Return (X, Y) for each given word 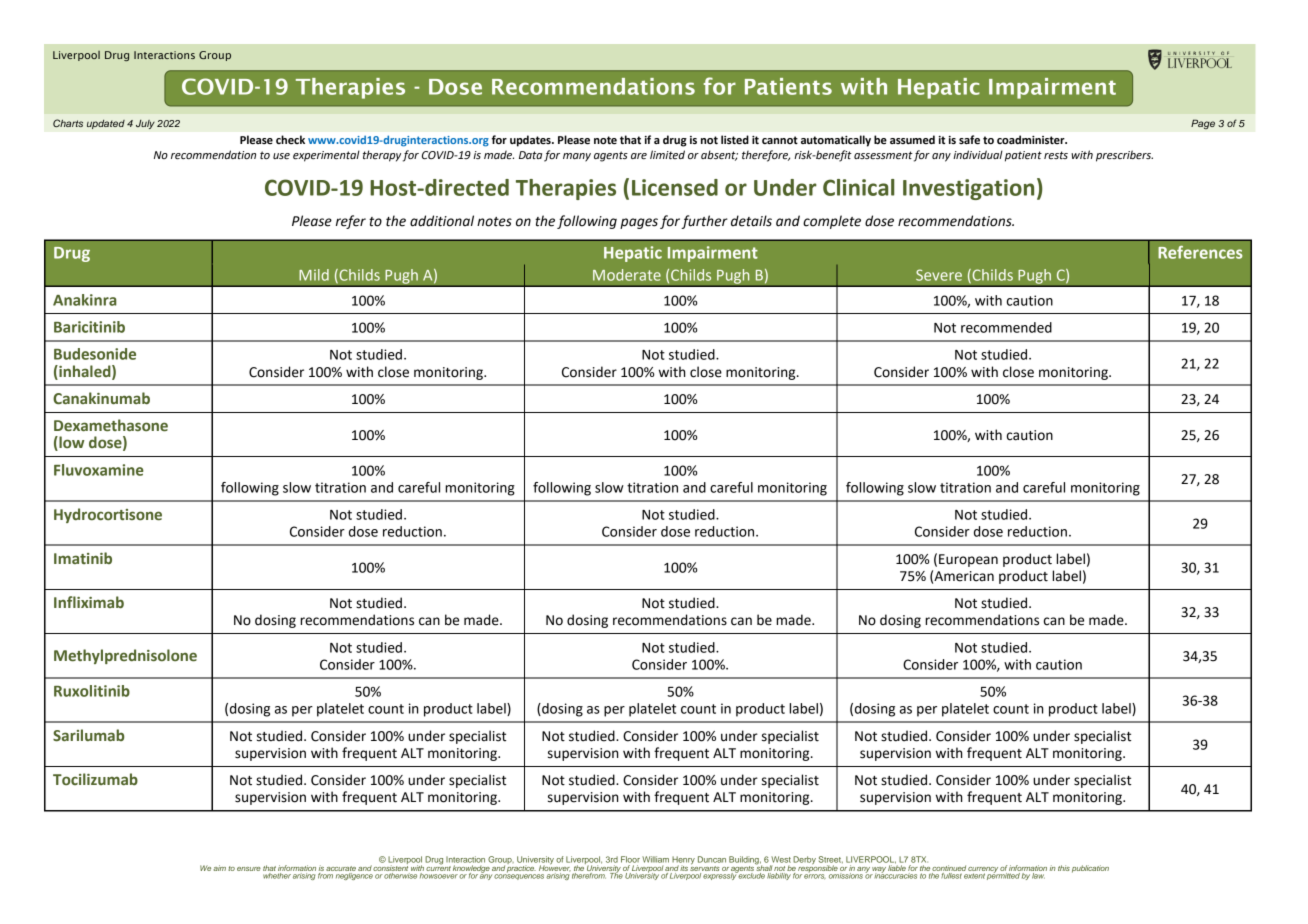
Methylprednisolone (125, 656)
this (1064, 868)
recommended (1006, 327)
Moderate (627, 275)
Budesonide (95, 354)
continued (949, 868)
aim (219, 868)
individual (978, 154)
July (145, 124)
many (577, 157)
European (968, 560)
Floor (630, 859)
